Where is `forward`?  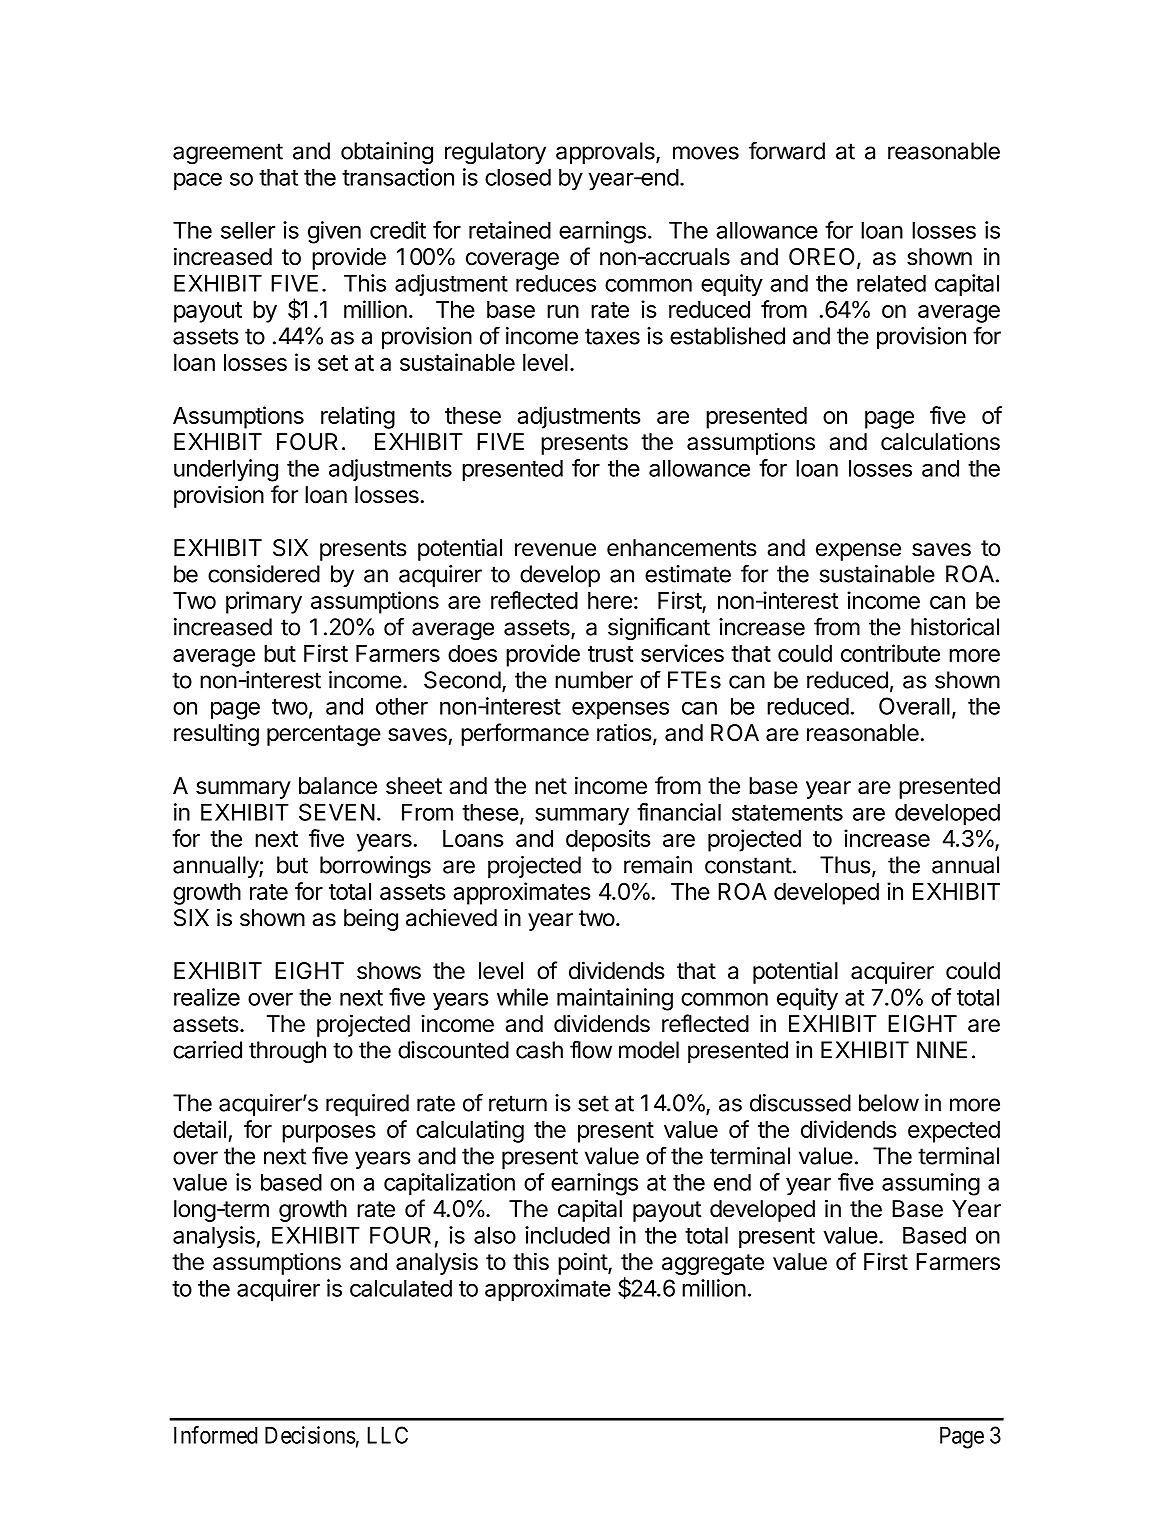
forward is located at coordinates (787, 150).
